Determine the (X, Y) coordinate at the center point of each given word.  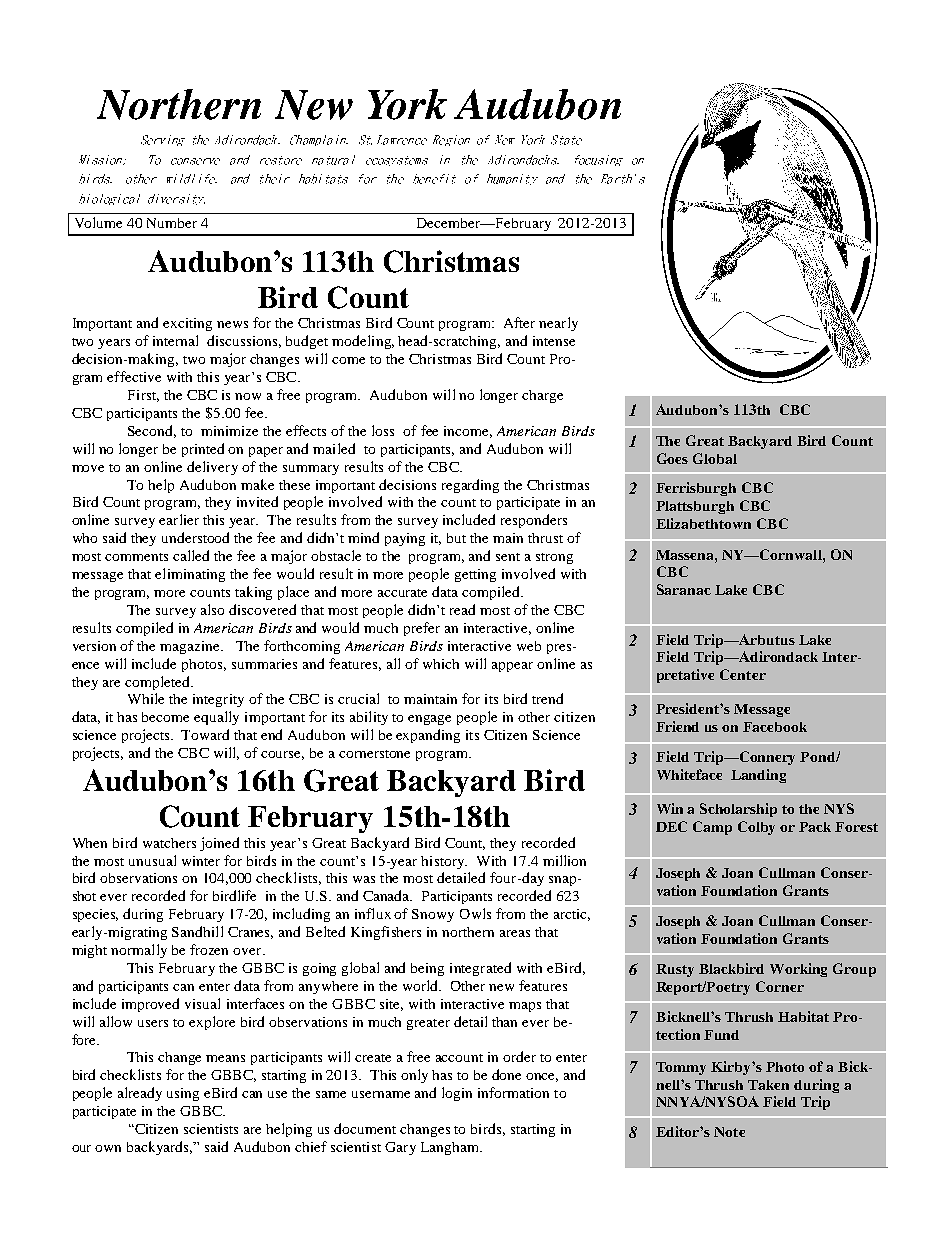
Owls (475, 913)
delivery (212, 468)
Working (798, 970)
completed (158, 683)
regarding (470, 486)
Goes (672, 458)
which (441, 664)
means (225, 1058)
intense (554, 341)
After (519, 322)
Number (172, 223)
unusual (152, 860)
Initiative (754, 727)
